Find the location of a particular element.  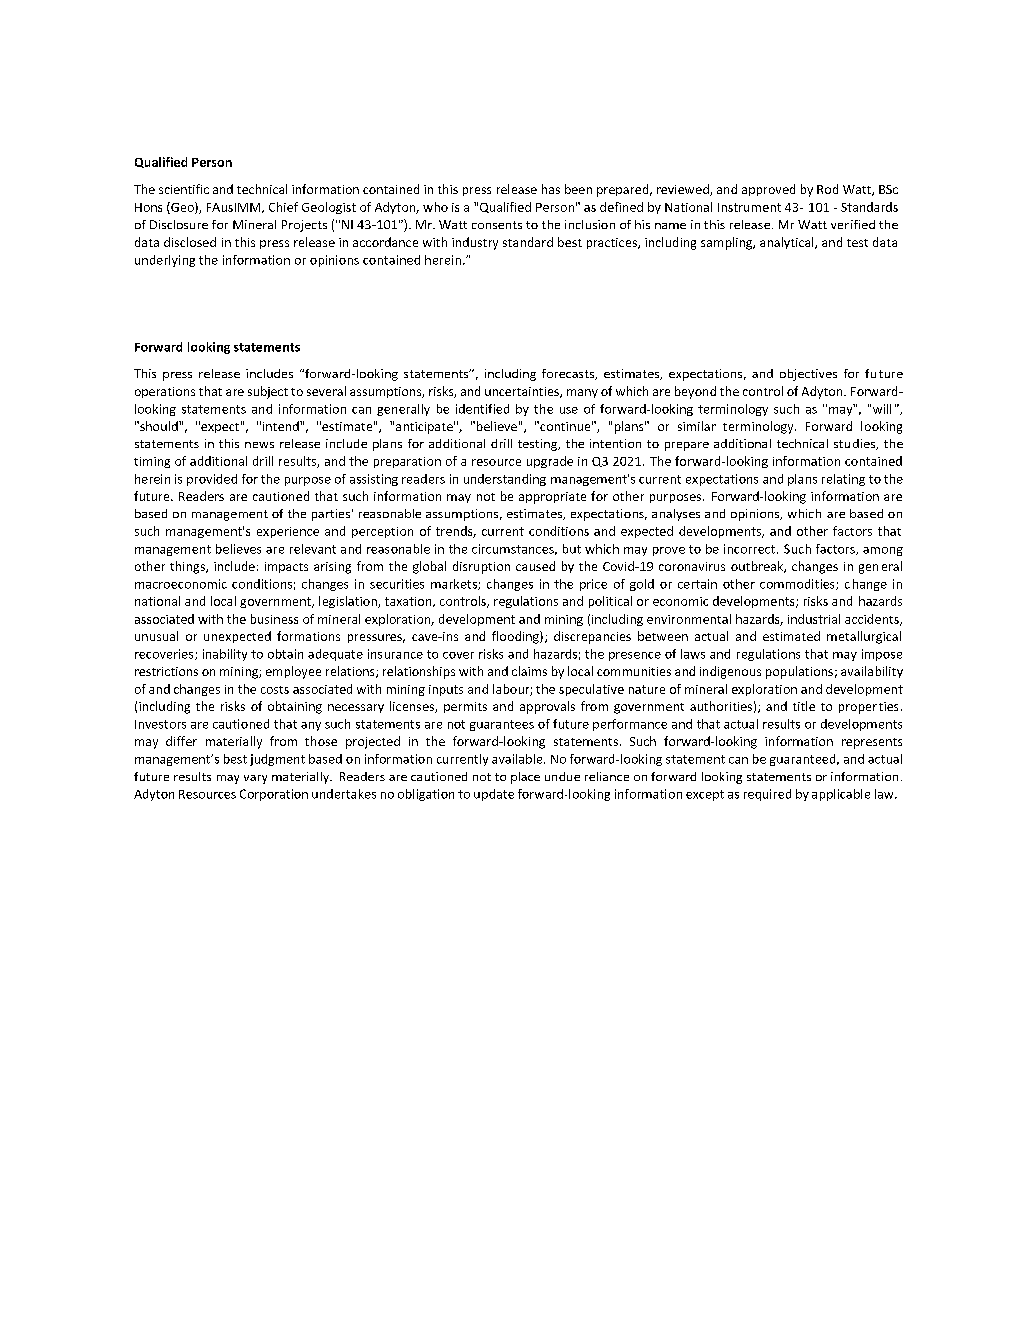

consents is located at coordinates (497, 225).
